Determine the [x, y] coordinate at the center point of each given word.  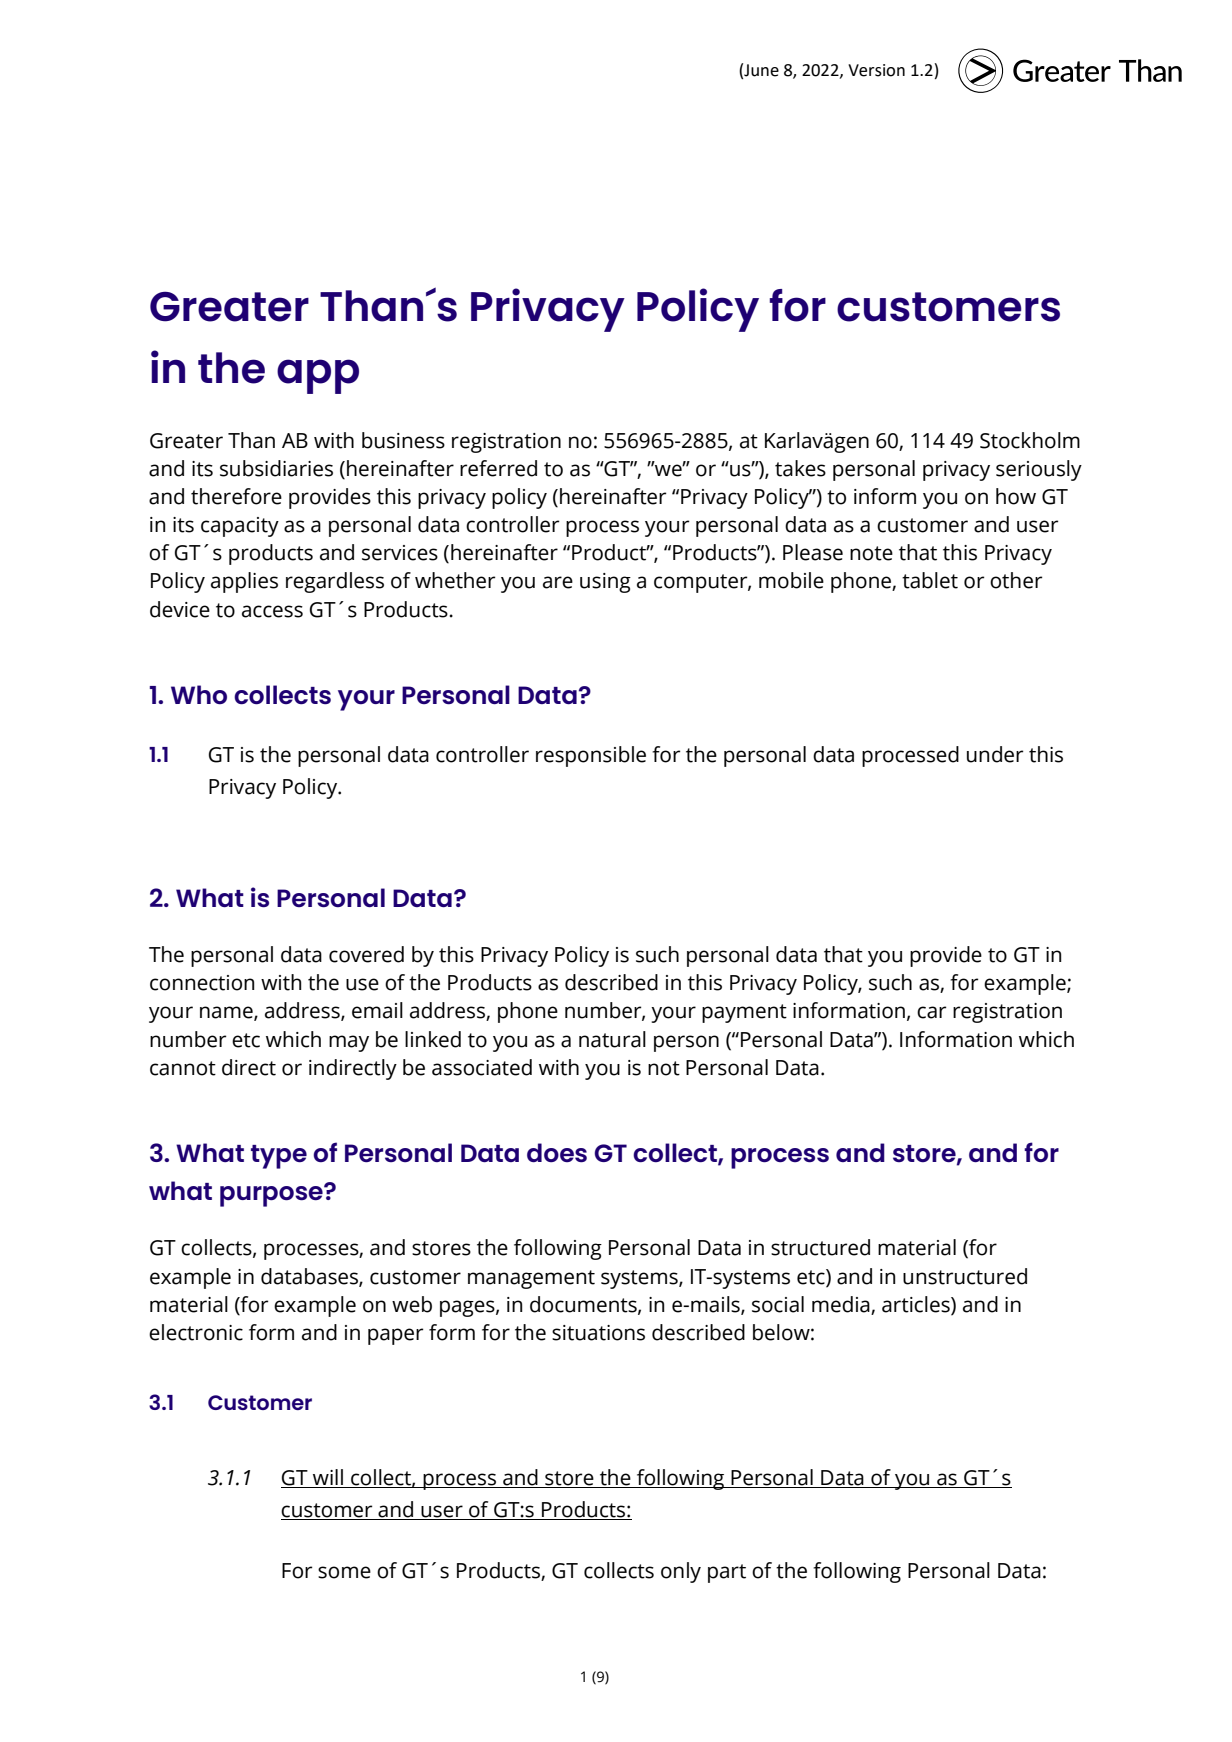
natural [612, 1039]
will [328, 1477]
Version [876, 70]
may [349, 1043]
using [605, 583]
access [272, 611]
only [681, 1572]
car [931, 1012]
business [403, 440]
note [871, 553]
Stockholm [1030, 440]
